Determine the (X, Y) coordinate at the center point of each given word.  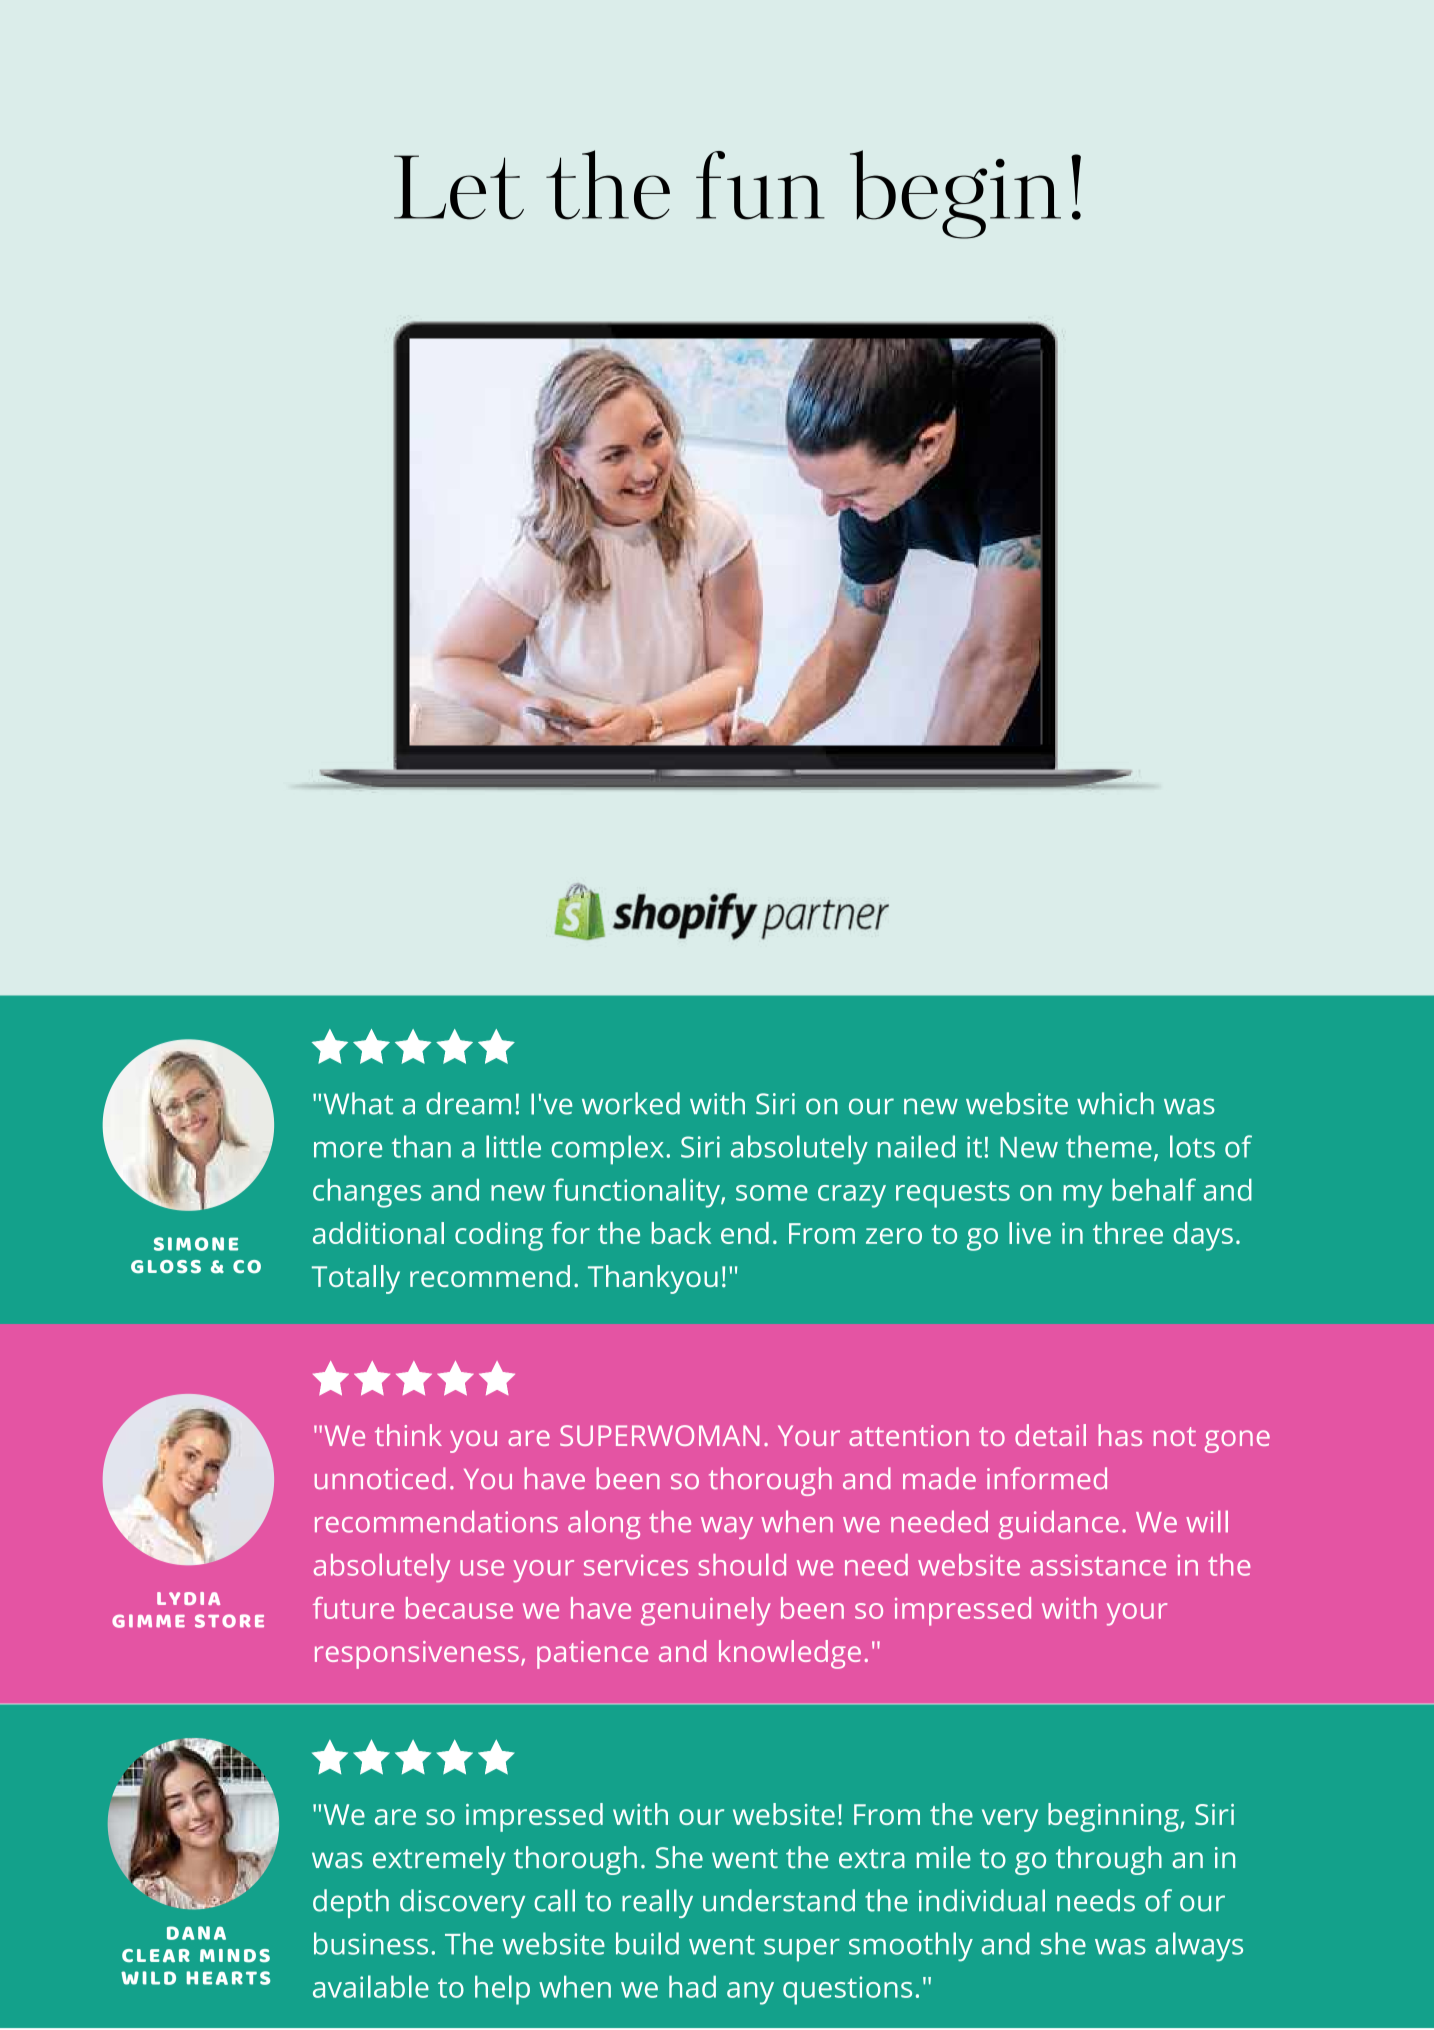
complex (608, 1150)
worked (631, 1103)
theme (1109, 1146)
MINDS (235, 1956)
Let (459, 187)
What (358, 1103)
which (1115, 1103)
